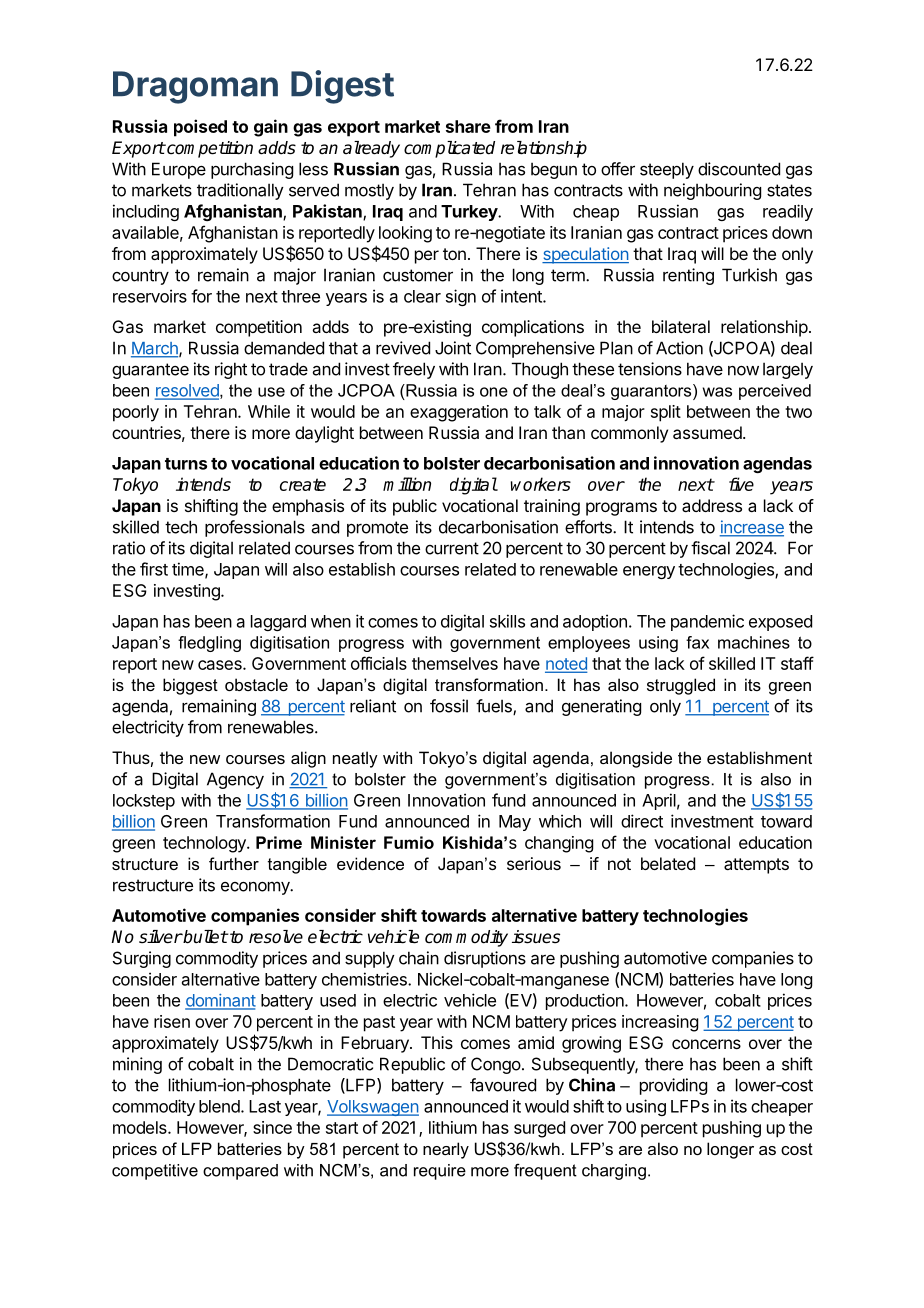  What do you see at coordinates (407, 484) in the screenshot?
I see `million` at bounding box center [407, 484].
